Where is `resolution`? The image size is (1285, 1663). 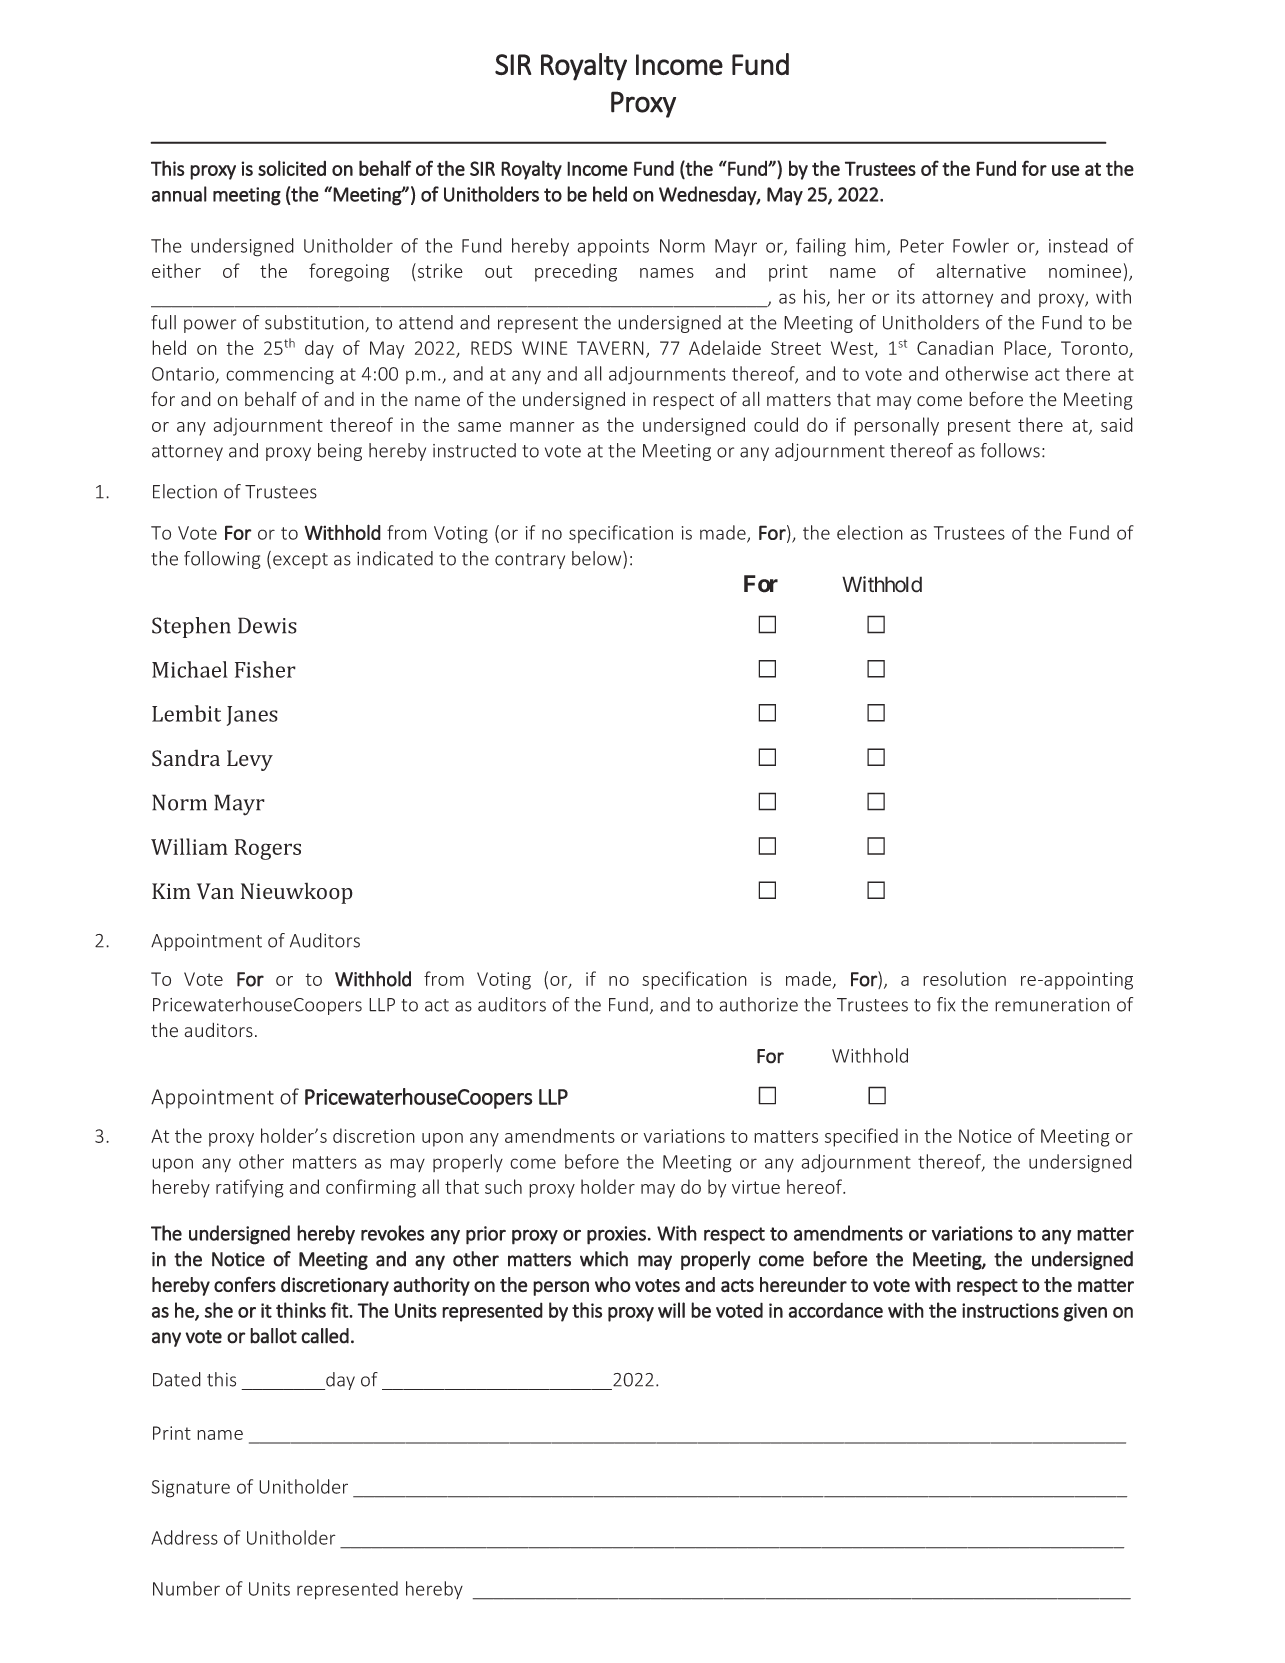 resolution is located at coordinates (964, 978).
